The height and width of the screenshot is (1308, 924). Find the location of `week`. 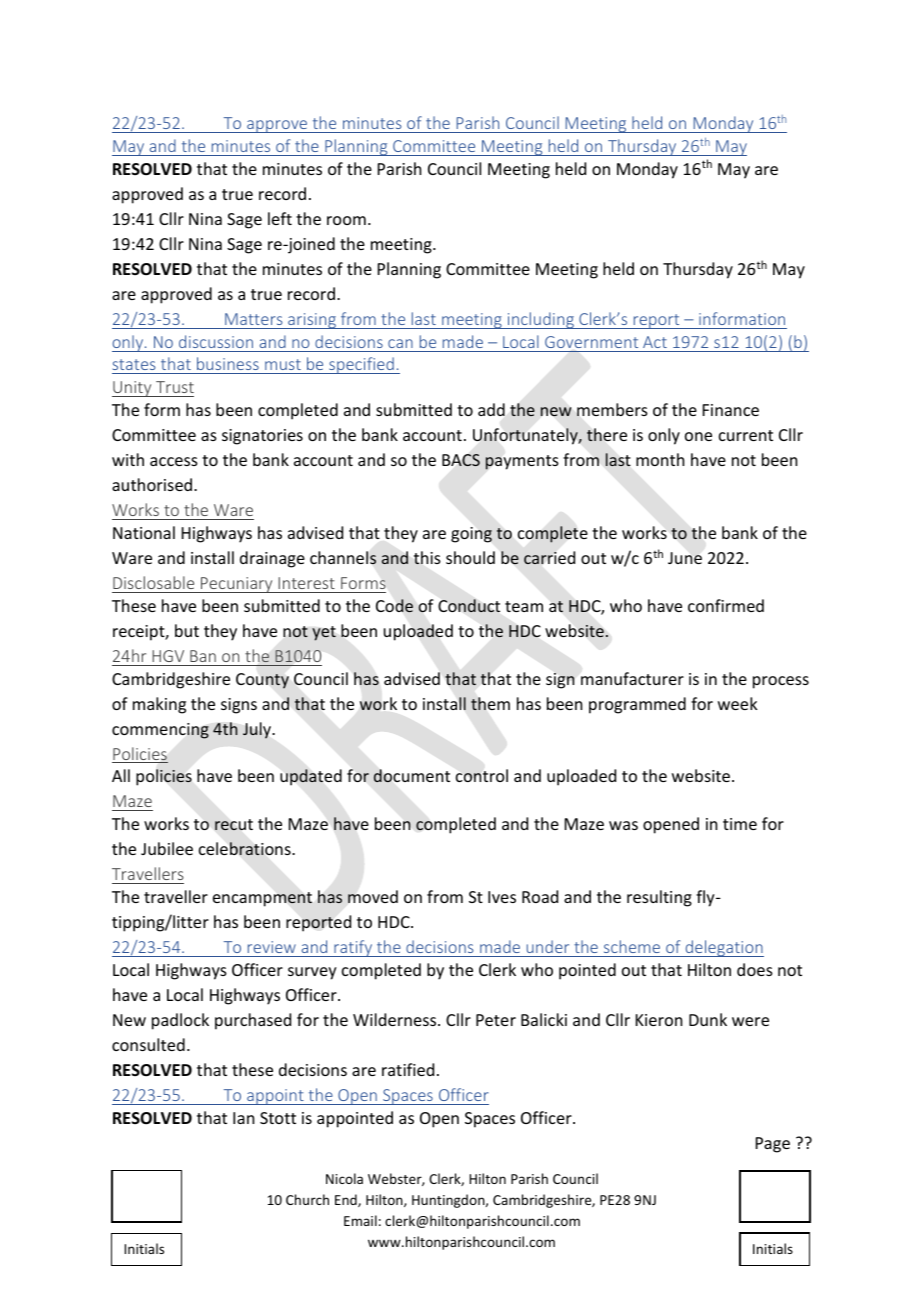

week is located at coordinates (738, 703).
